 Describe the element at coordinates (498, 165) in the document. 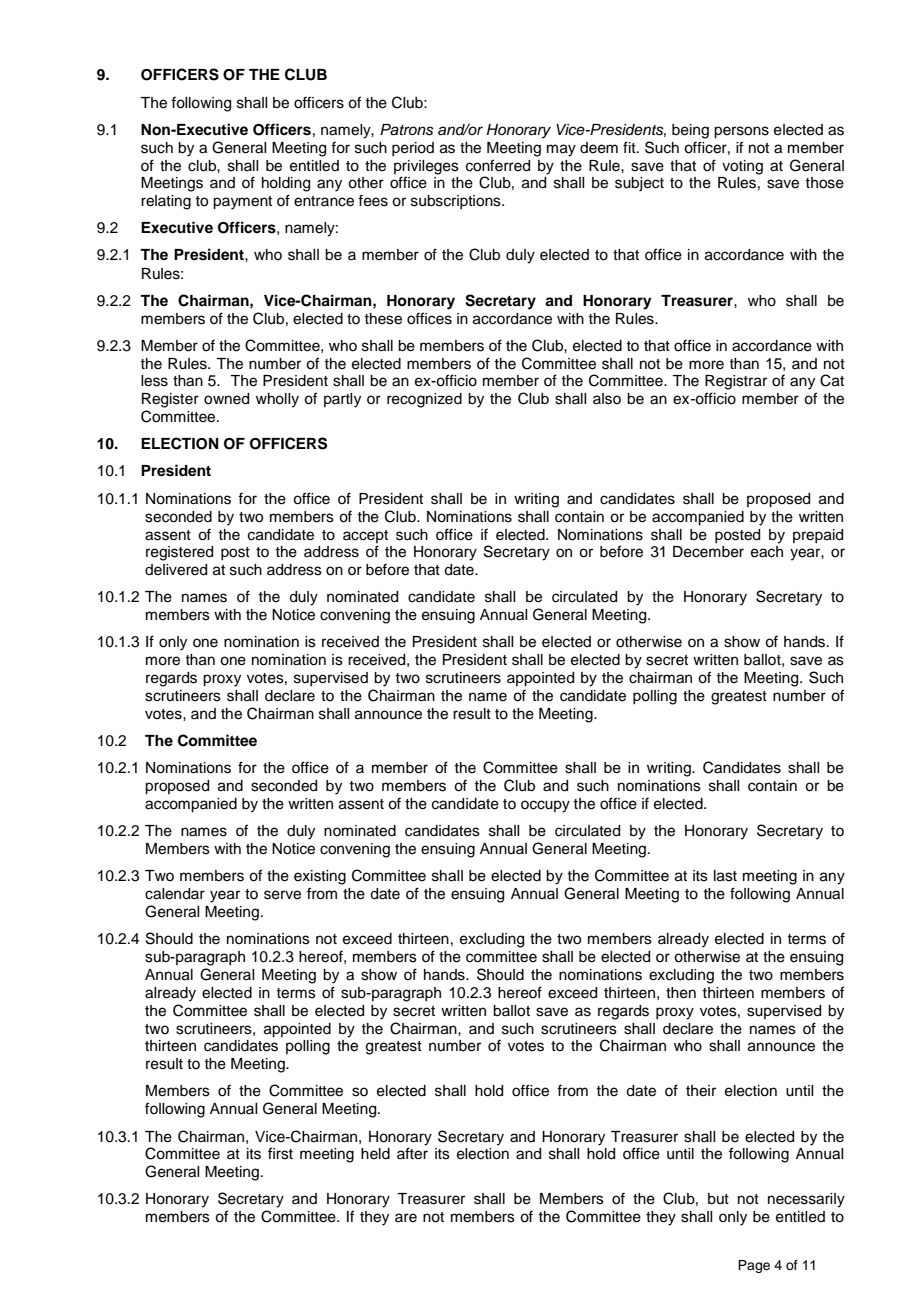

I see `conferred` at that location.
